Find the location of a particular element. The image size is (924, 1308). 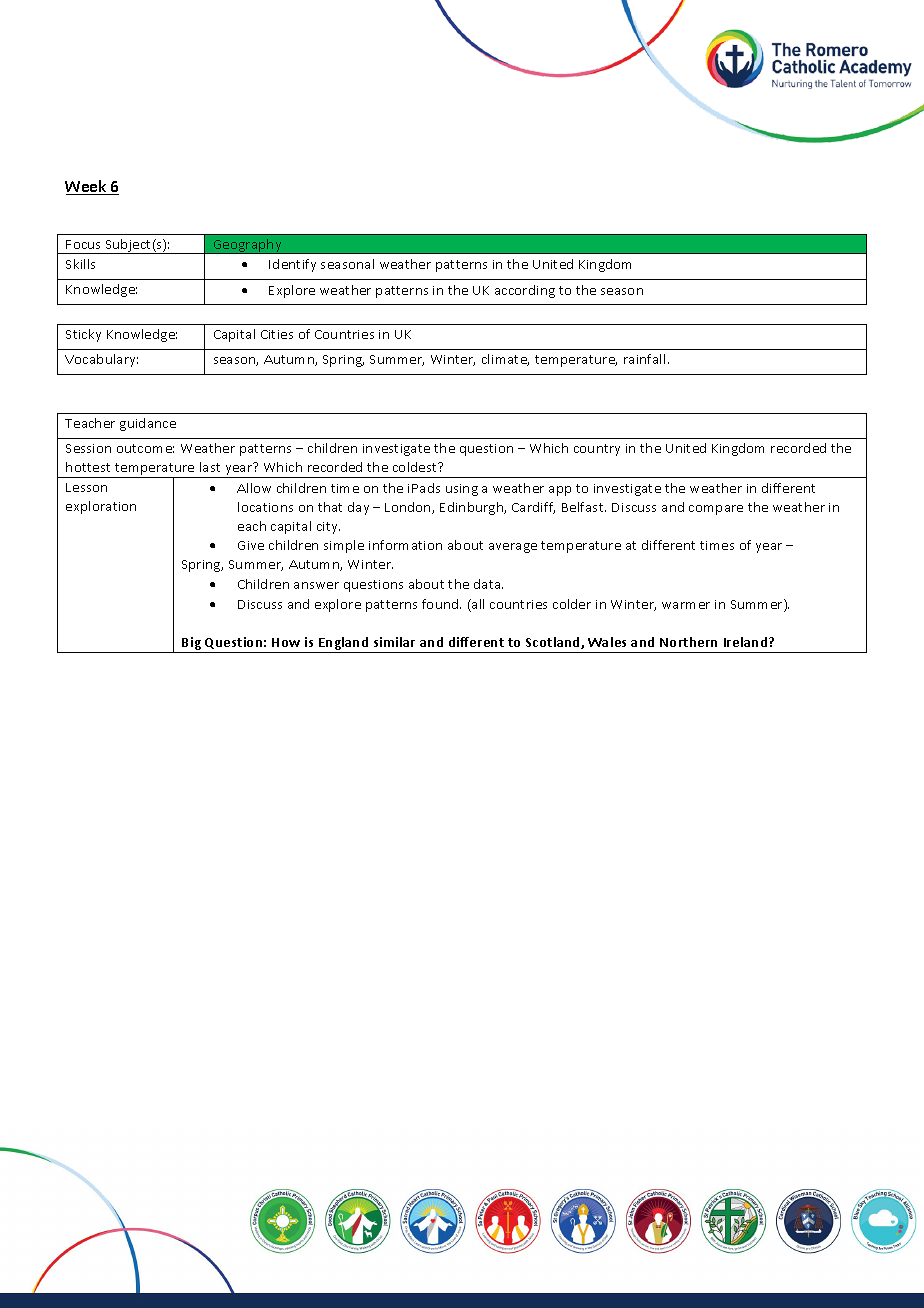

according is located at coordinates (525, 291).
